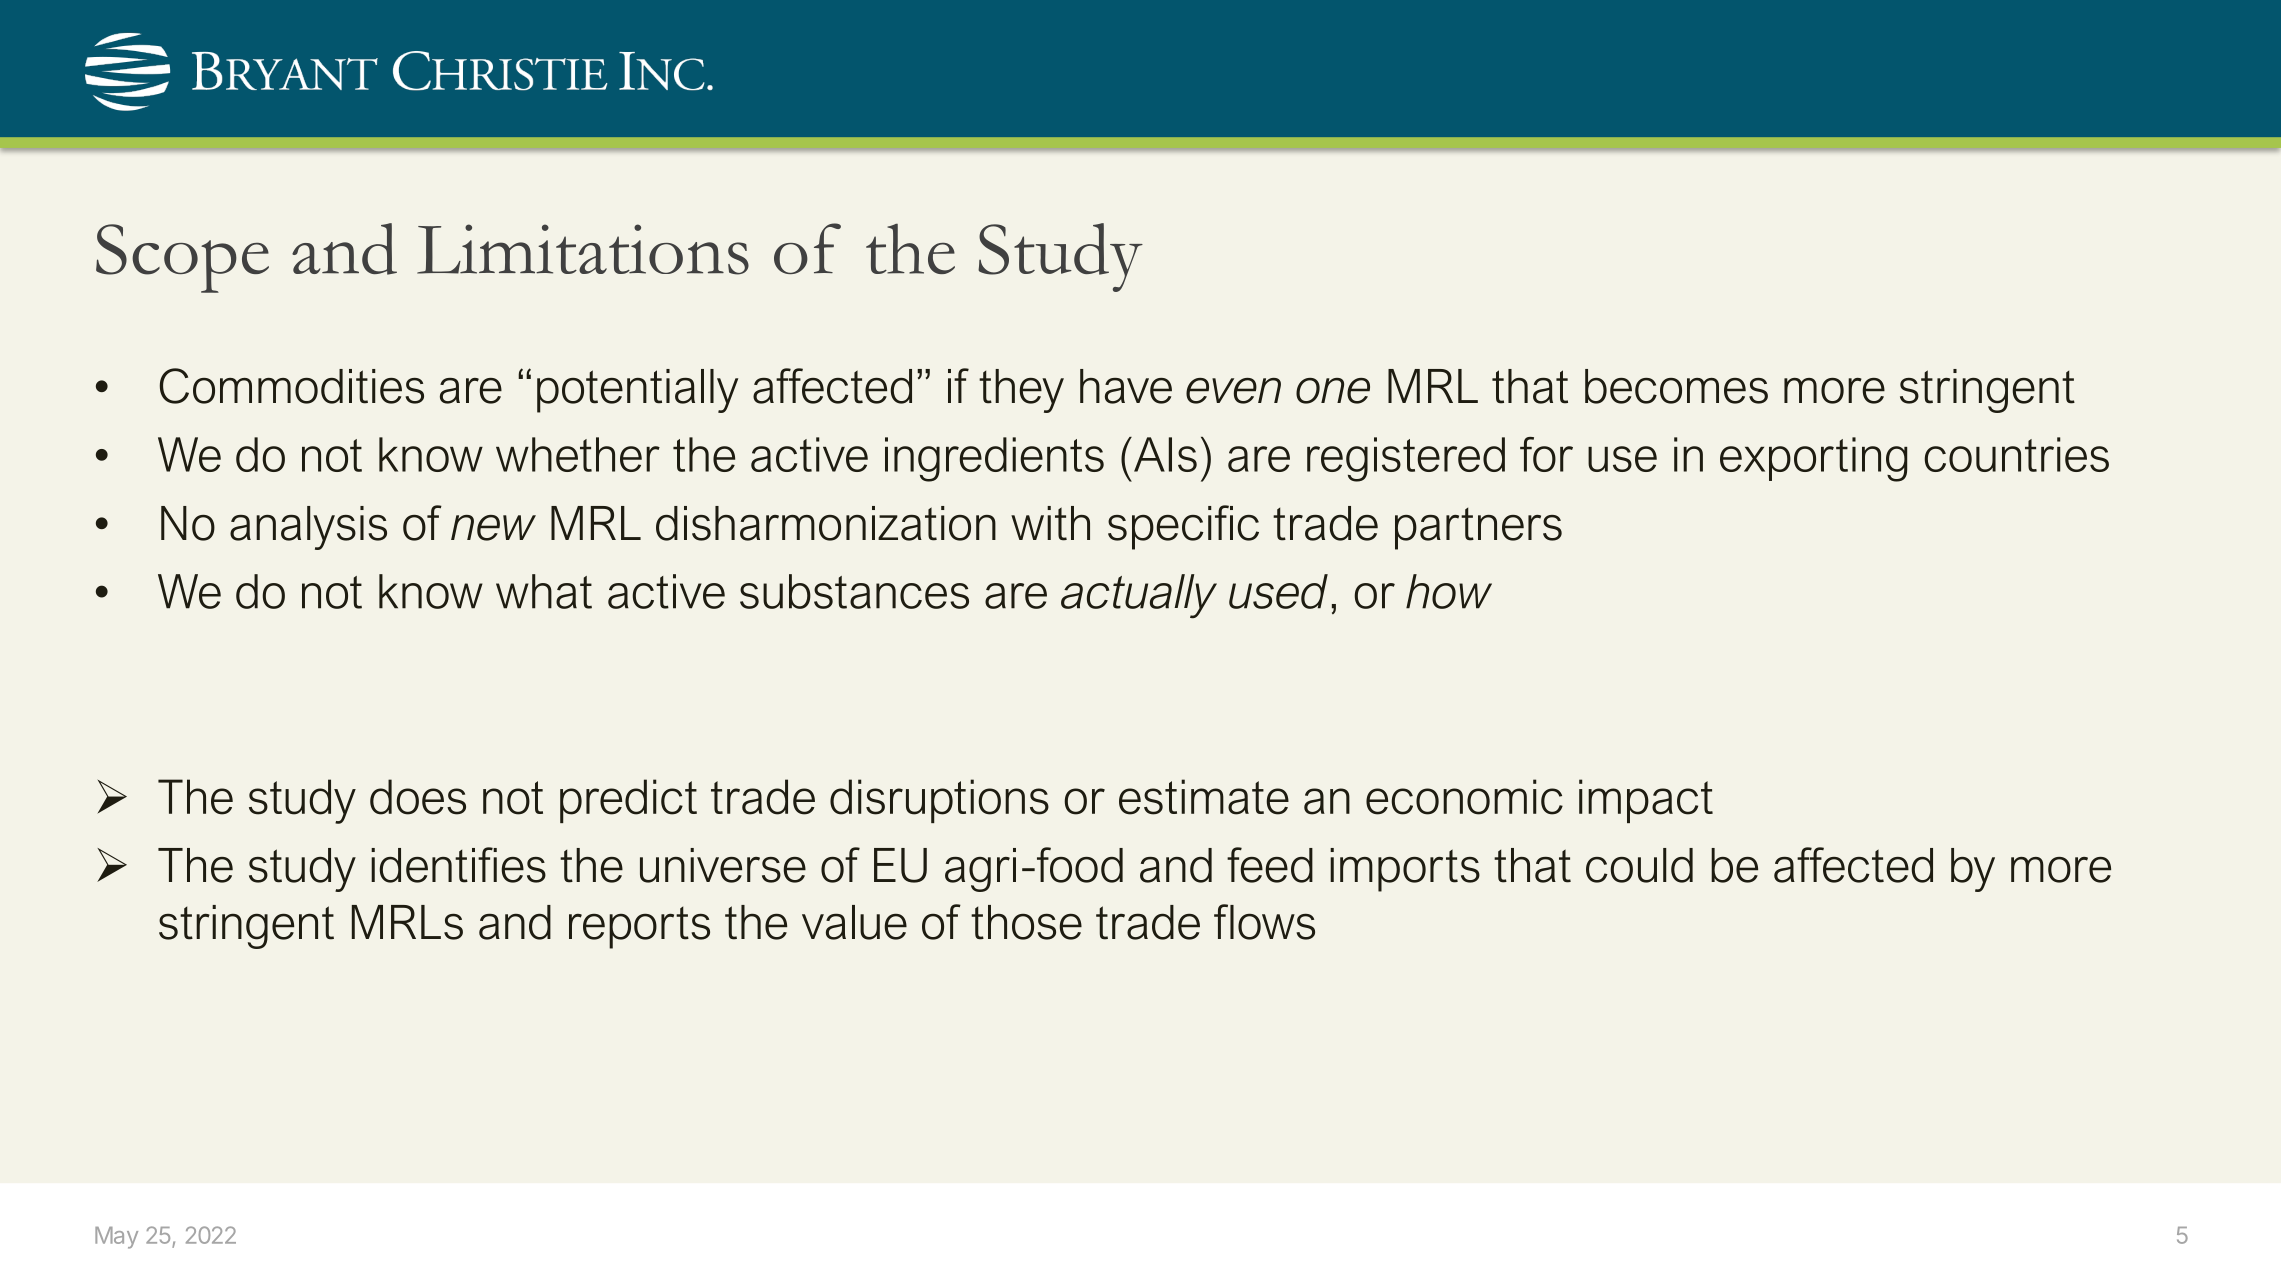  What do you see at coordinates (116, 1238) in the screenshot?
I see `May` at bounding box center [116, 1238].
